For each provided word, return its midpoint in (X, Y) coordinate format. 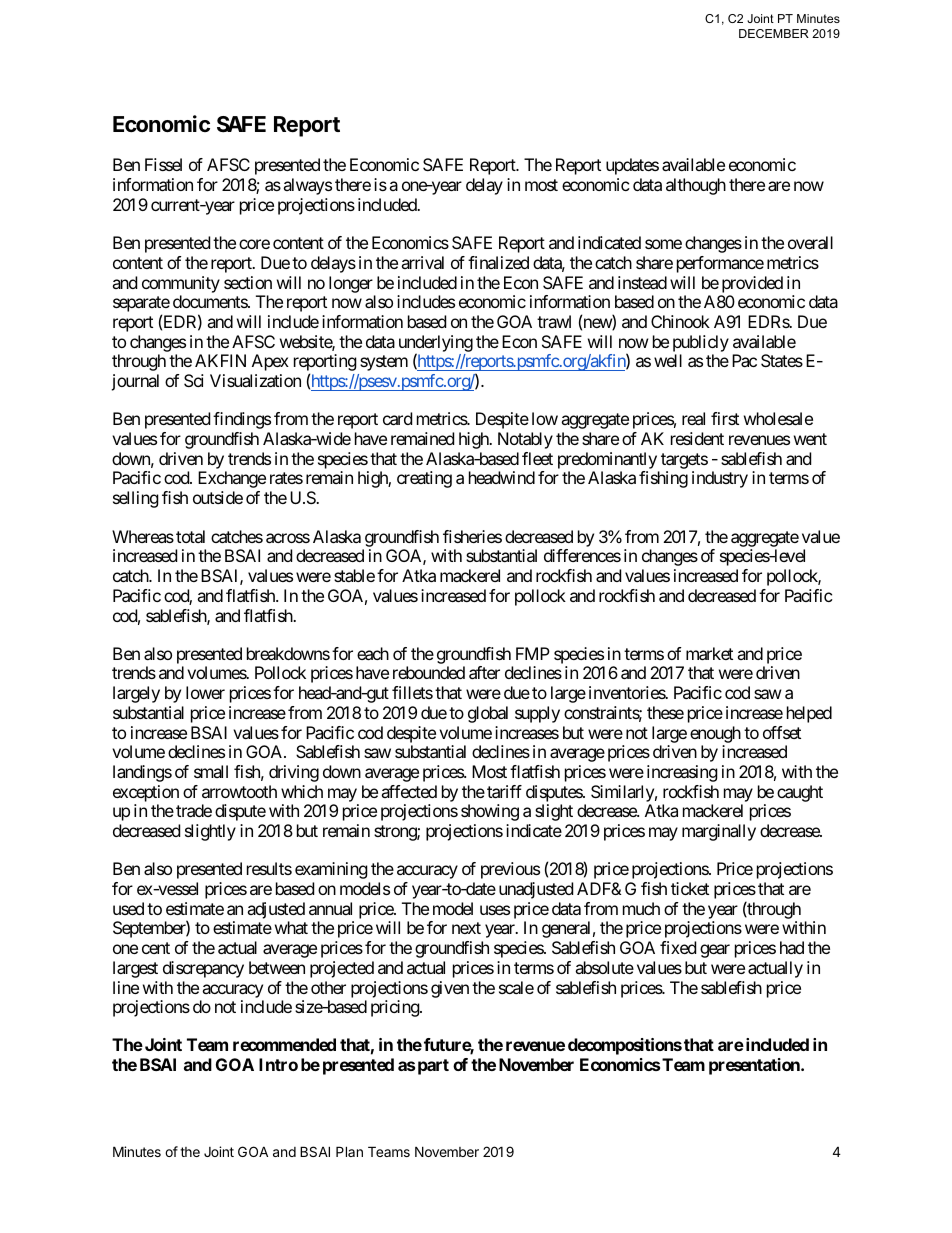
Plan (349, 1151)
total (190, 536)
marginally (719, 832)
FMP (533, 653)
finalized (498, 262)
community (181, 284)
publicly (701, 343)
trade (194, 810)
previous (510, 870)
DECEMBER (774, 33)
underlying (436, 344)
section (248, 282)
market (709, 653)
